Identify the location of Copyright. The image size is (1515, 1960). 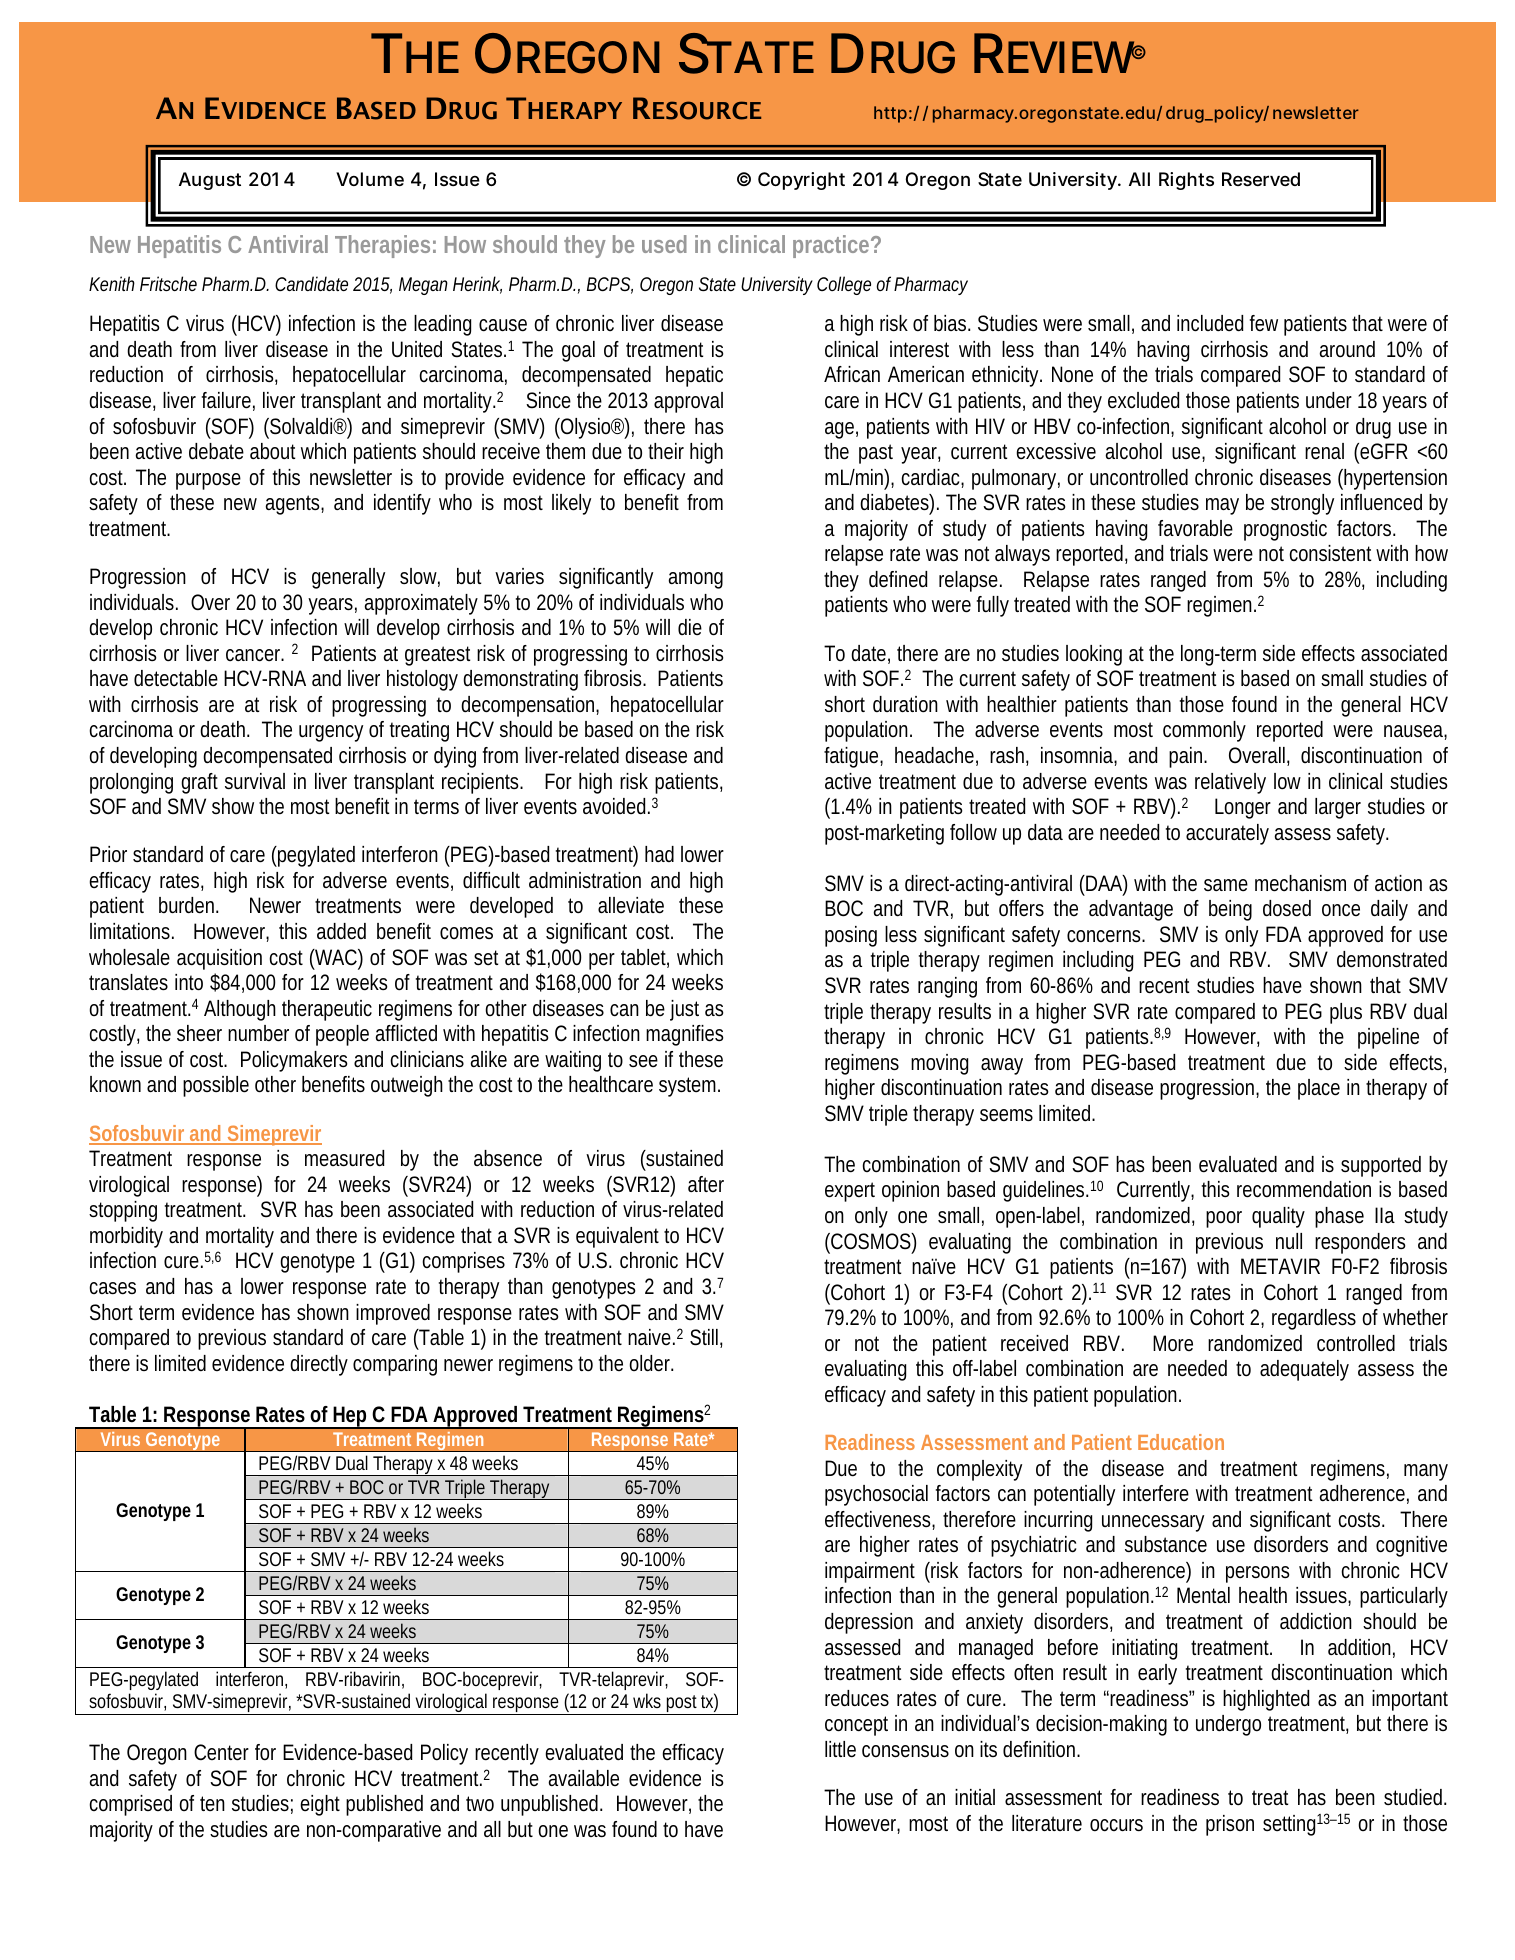
(801, 181).
